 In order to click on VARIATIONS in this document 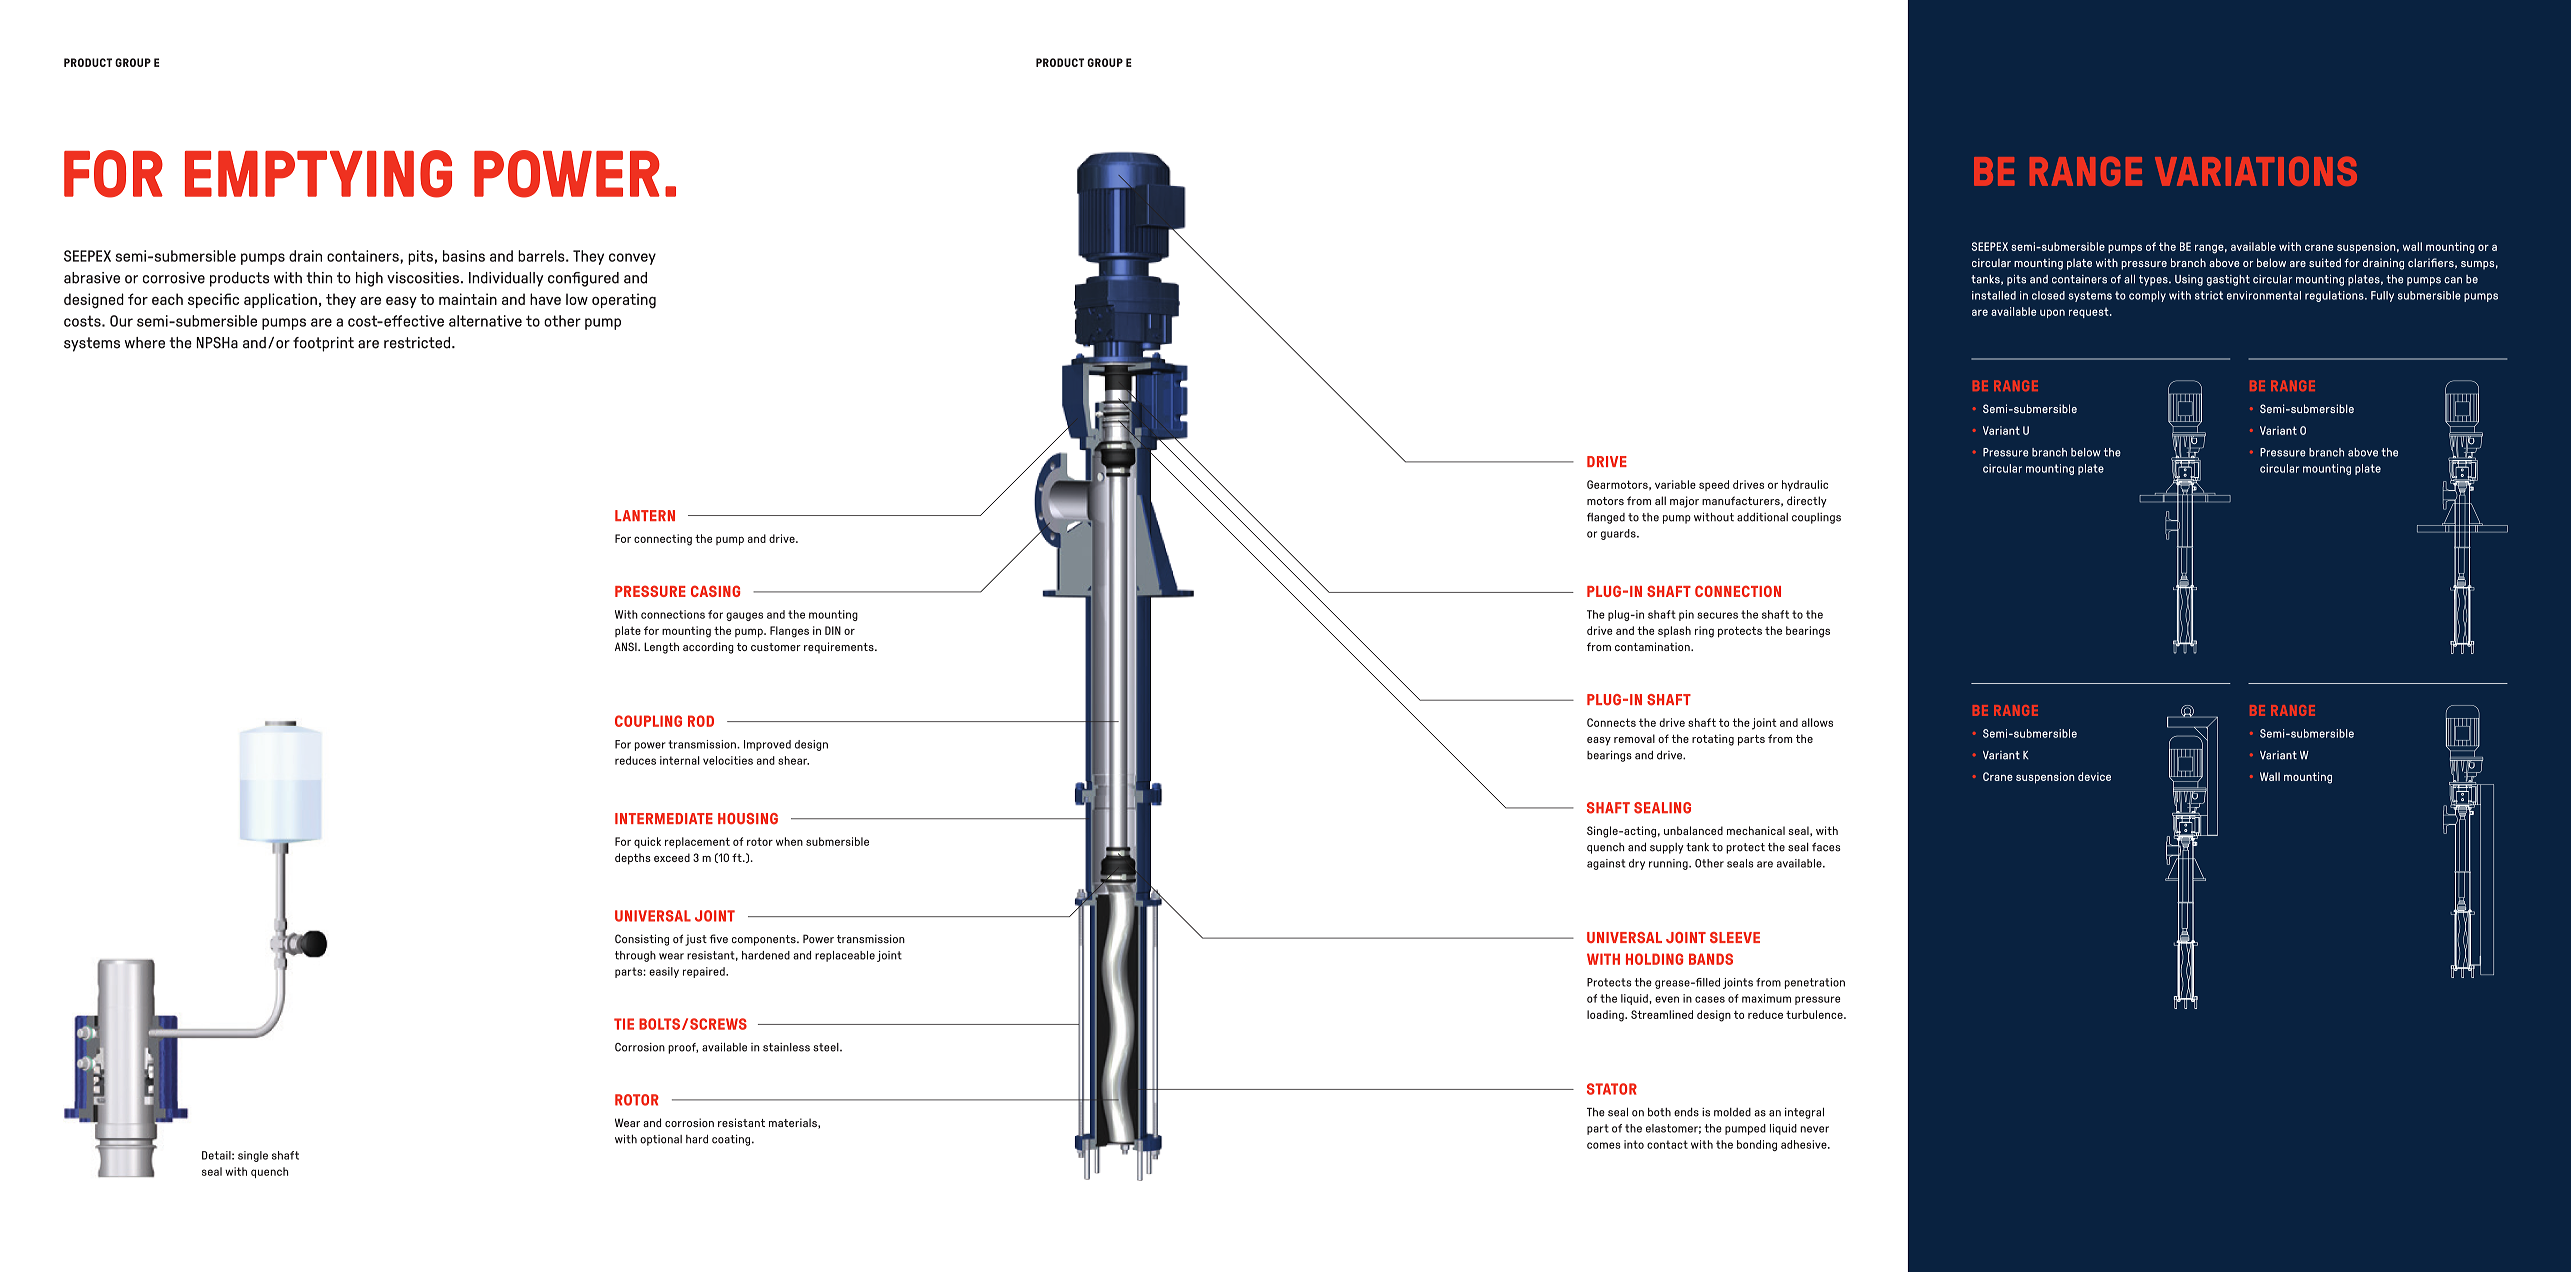, I will do `click(2256, 171)`.
